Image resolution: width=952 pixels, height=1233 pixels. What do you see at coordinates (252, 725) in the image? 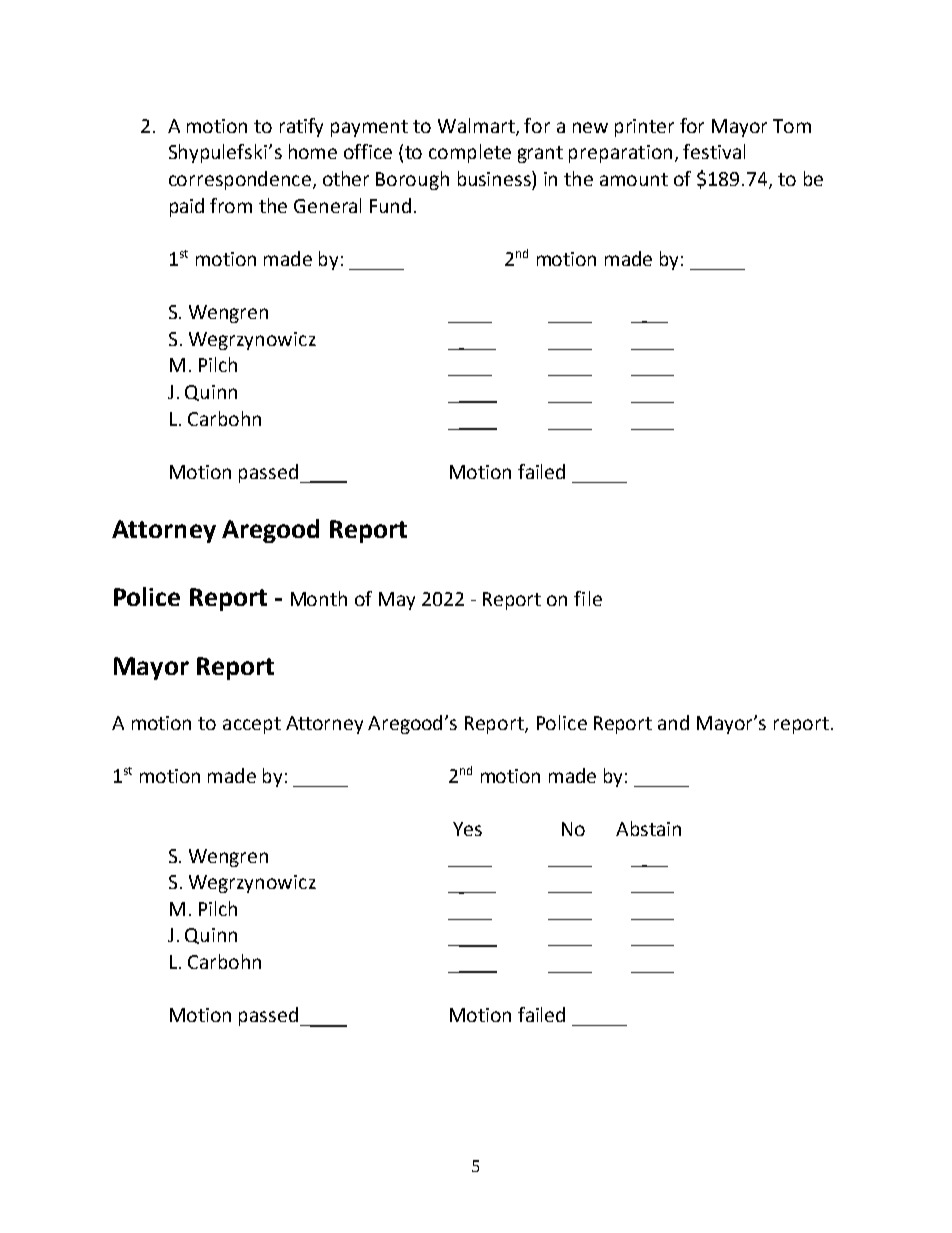
I see `accept` at bounding box center [252, 725].
